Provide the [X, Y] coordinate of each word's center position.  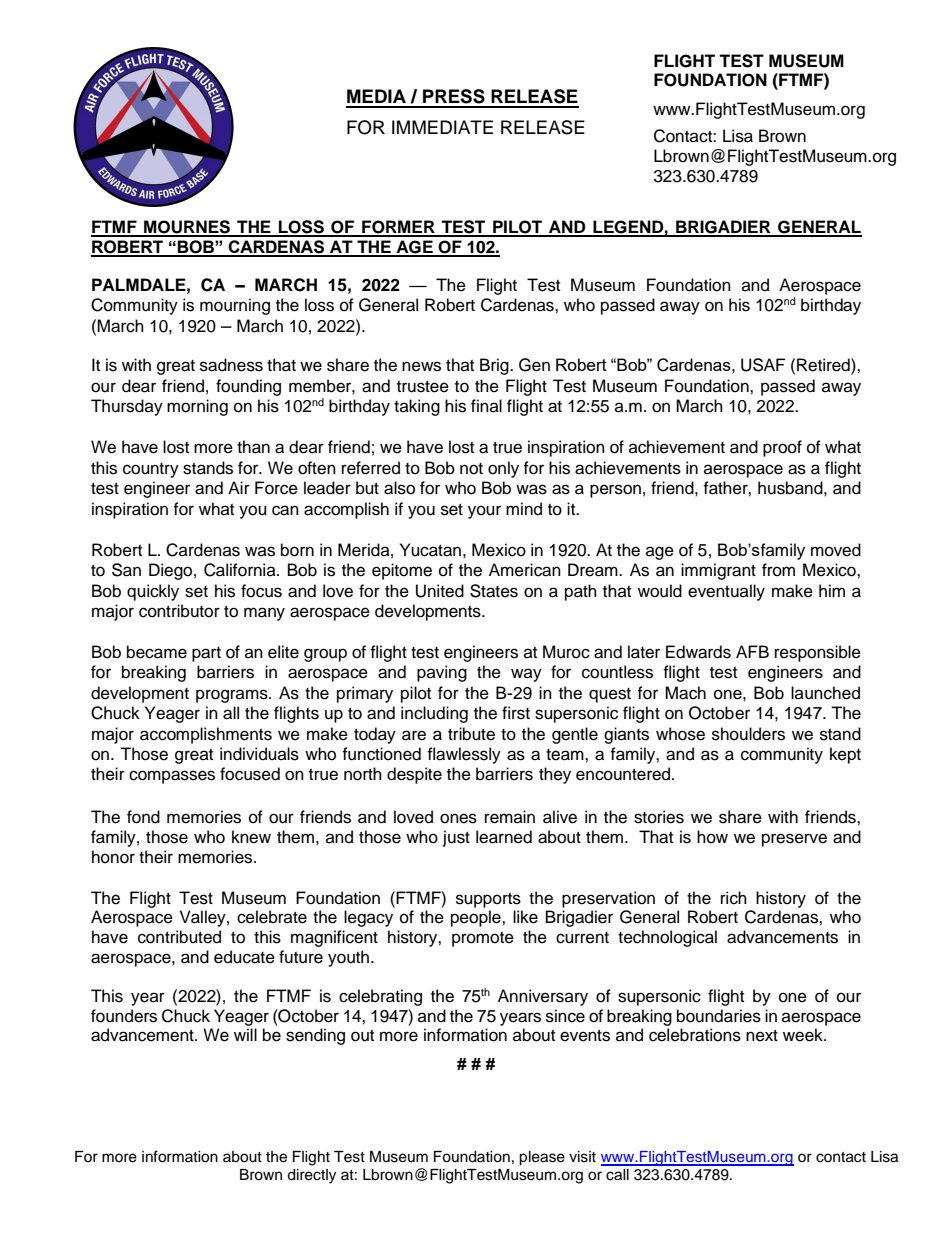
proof [782, 448]
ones [458, 818]
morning [197, 407]
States [494, 591]
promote [483, 939]
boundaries [719, 1016]
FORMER [398, 228]
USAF [763, 365]
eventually [726, 592]
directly [311, 1176]
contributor [179, 611]
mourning [235, 306]
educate [244, 957]
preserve [794, 840]
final [486, 405]
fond [143, 817]
